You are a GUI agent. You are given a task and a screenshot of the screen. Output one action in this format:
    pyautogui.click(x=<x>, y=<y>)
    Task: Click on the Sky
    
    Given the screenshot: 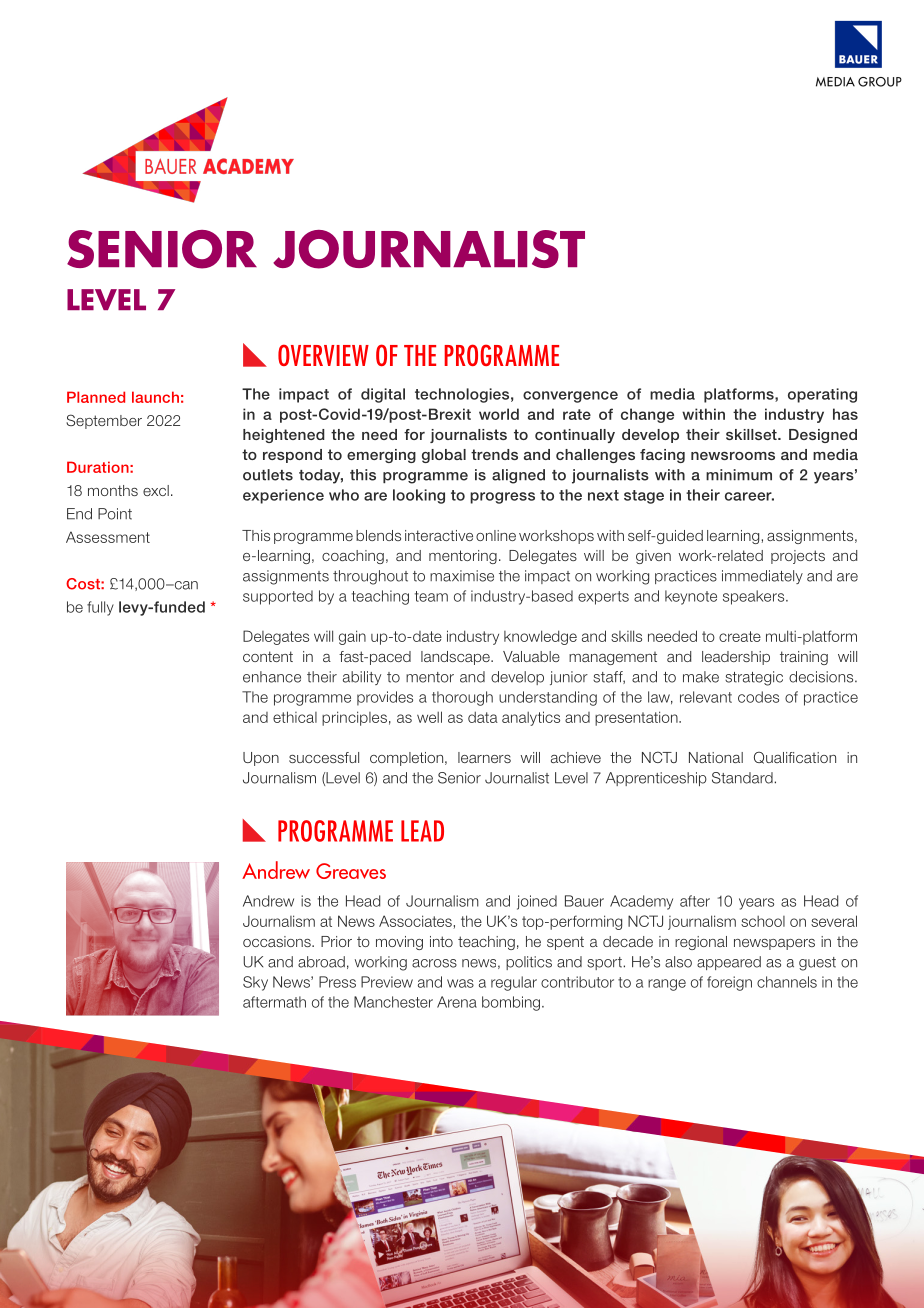 What is the action you would take?
    pyautogui.click(x=255, y=983)
